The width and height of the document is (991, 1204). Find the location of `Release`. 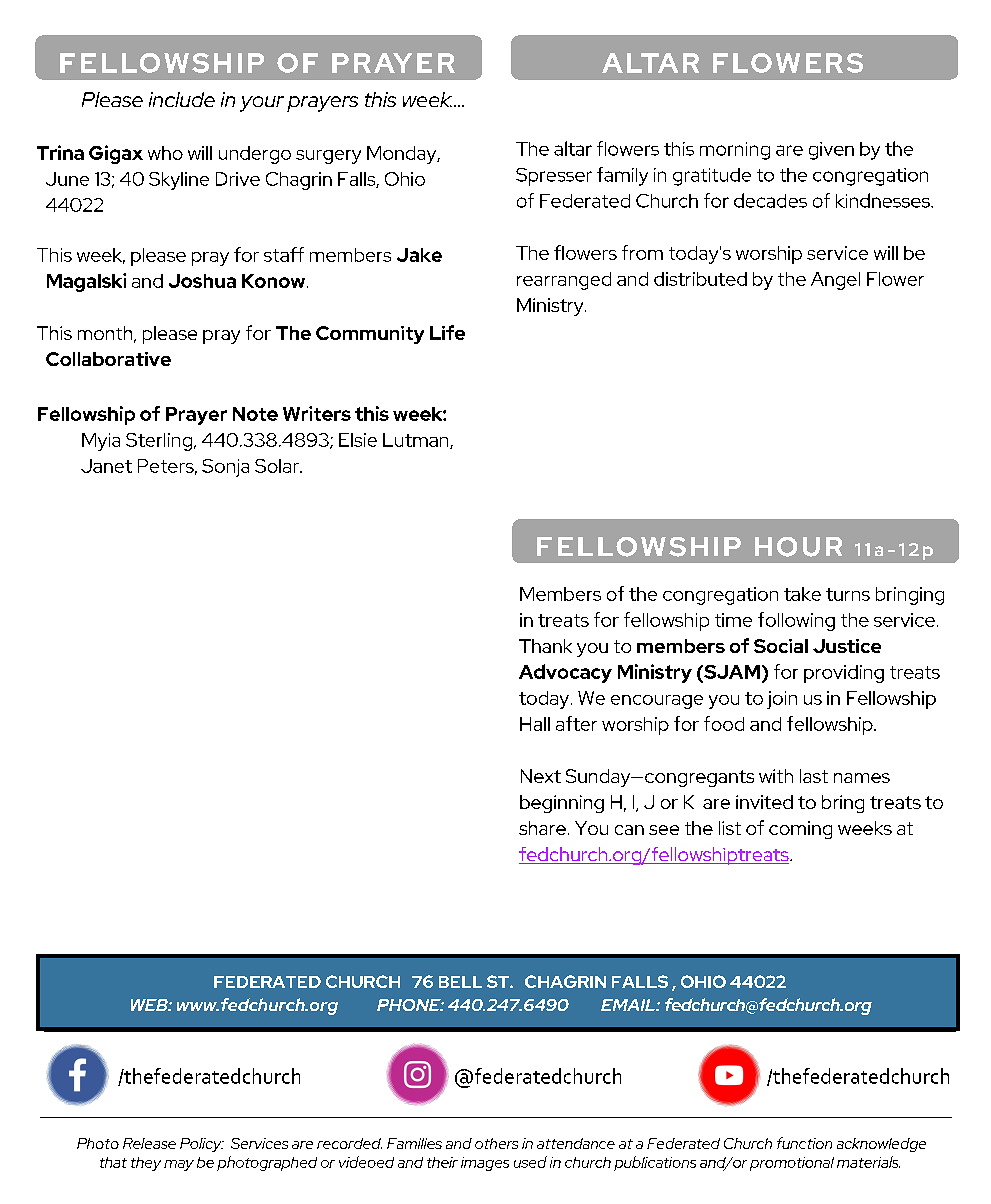

Release is located at coordinates (149, 1143).
